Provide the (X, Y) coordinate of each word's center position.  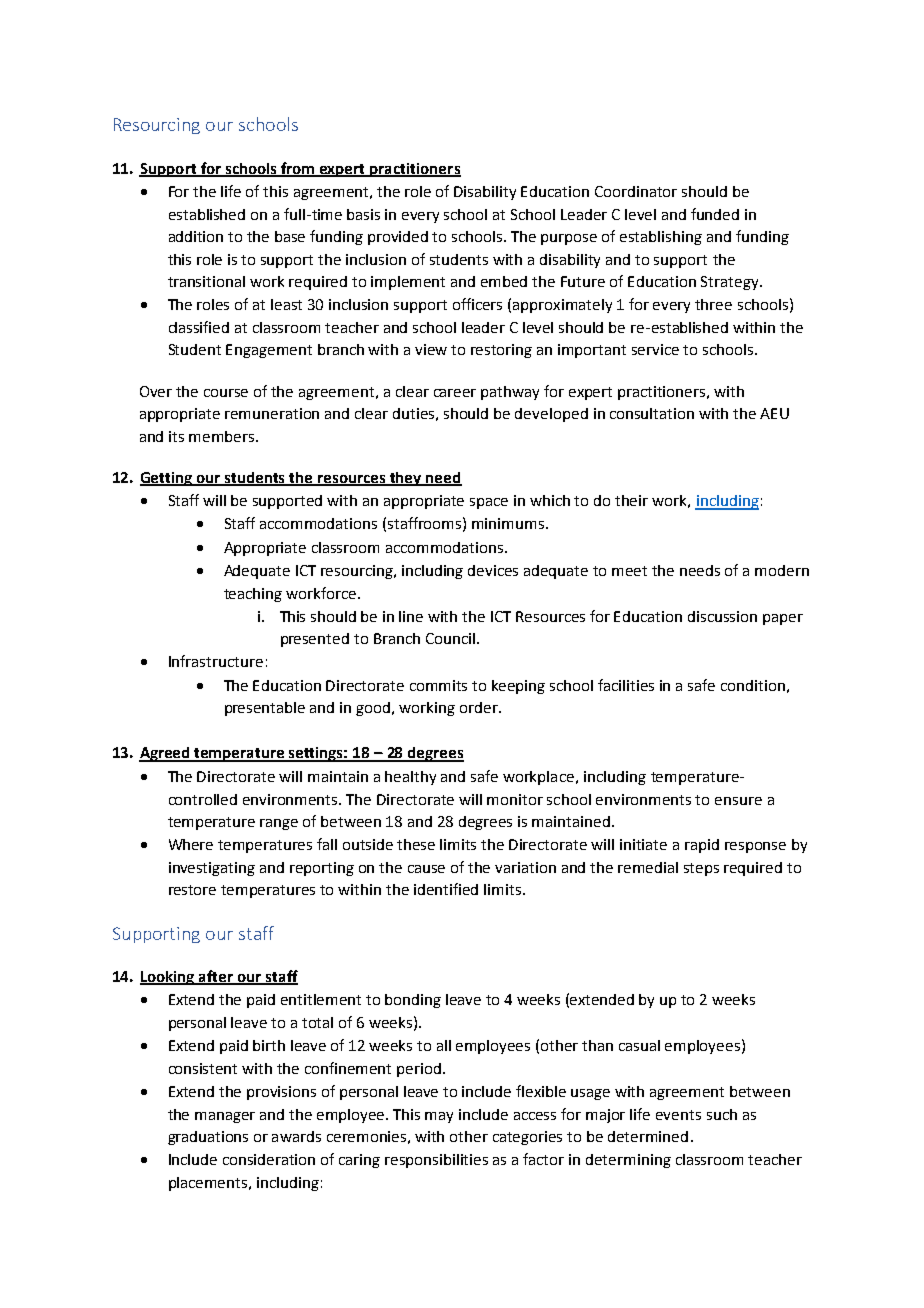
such (722, 1114)
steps (701, 869)
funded (715, 214)
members (223, 436)
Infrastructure (216, 661)
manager (225, 1117)
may (439, 1117)
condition (753, 685)
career (455, 393)
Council (450, 638)
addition (196, 236)
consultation (652, 413)
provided (398, 238)
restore (192, 890)
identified (446, 889)
